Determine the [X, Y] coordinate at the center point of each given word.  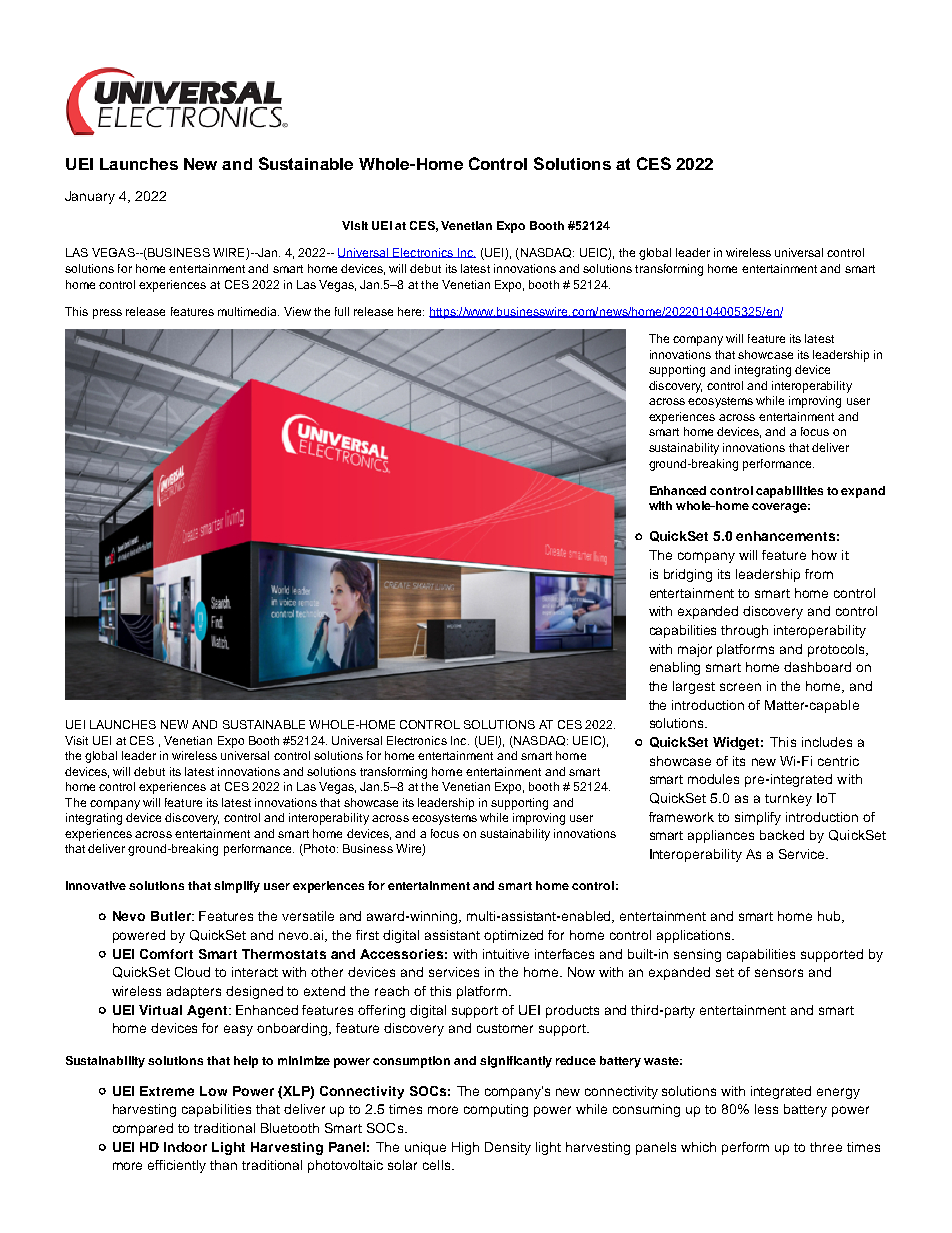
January [90, 197]
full [342, 311]
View [297, 311]
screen [740, 687]
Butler [172, 916]
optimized [513, 936]
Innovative [96, 885]
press [107, 314]
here [411, 311]
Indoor [185, 1147]
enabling [675, 668]
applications [695, 936]
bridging [688, 575]
